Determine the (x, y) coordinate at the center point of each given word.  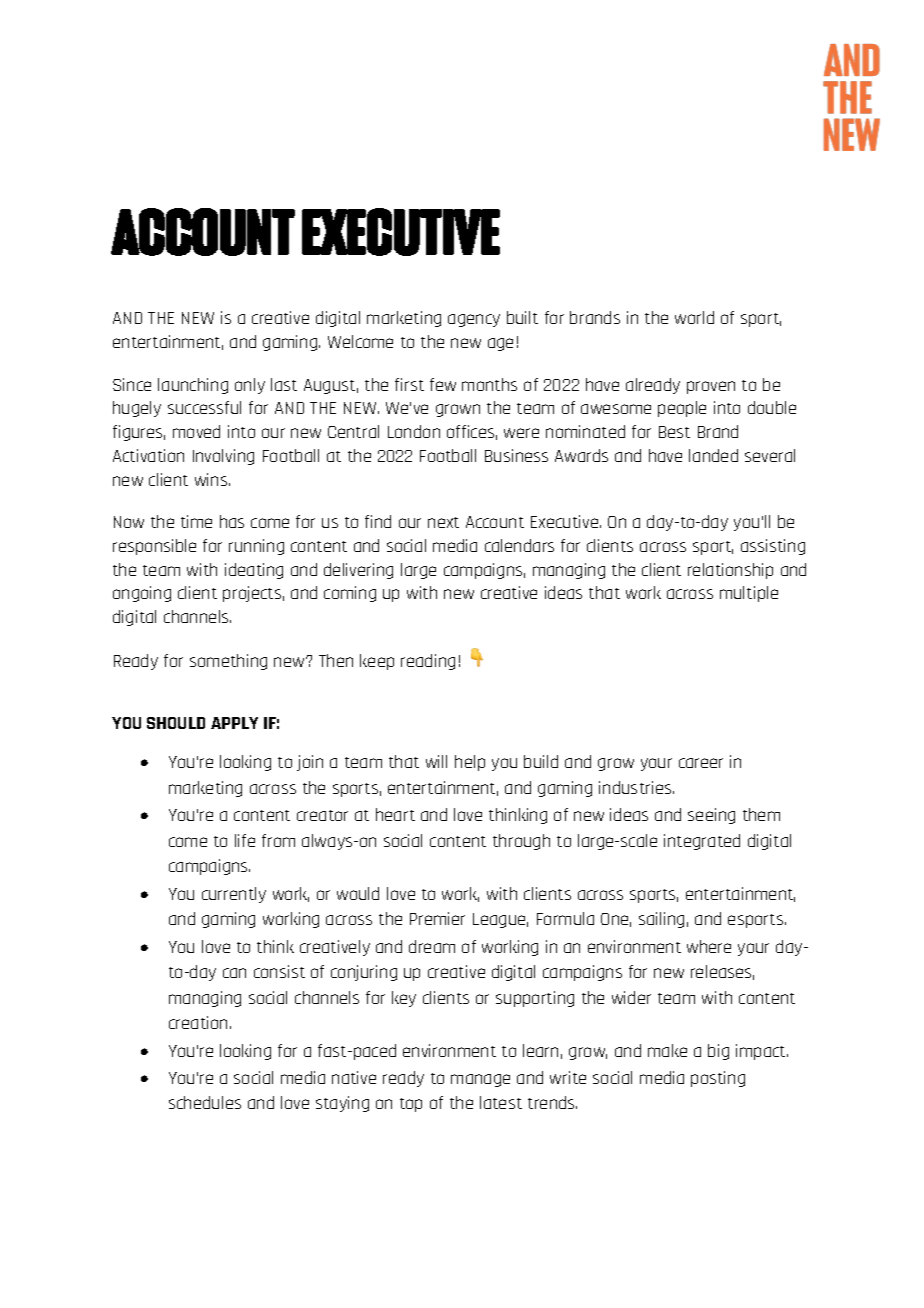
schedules (205, 1102)
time (196, 521)
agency (474, 320)
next (443, 522)
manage (480, 1080)
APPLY (234, 723)
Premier (437, 918)
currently (234, 895)
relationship (730, 571)
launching (193, 386)
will (436, 761)
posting (718, 1079)
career (701, 763)
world (694, 317)
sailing (661, 920)
